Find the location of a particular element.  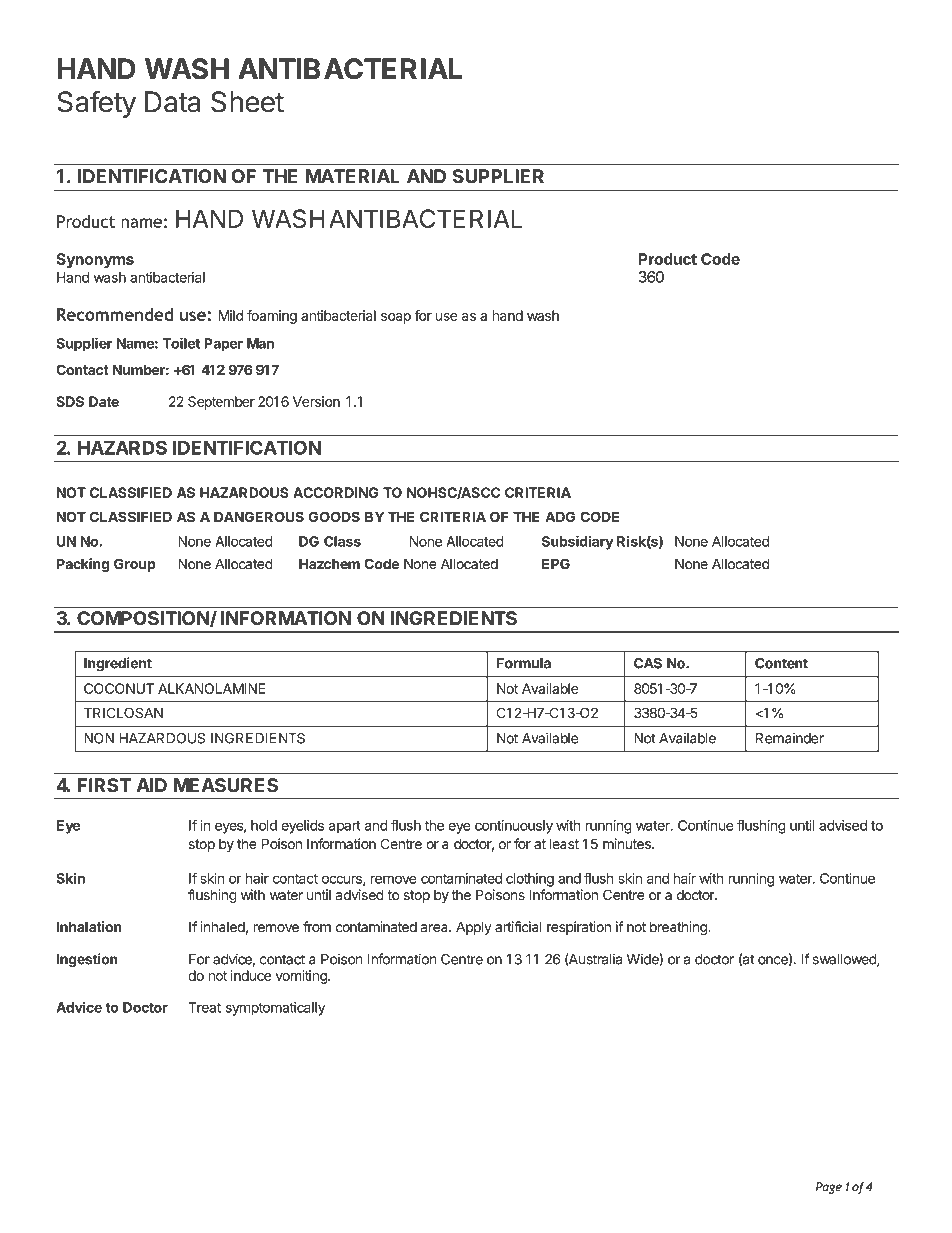

TRICLOSAN is located at coordinates (123, 713).
